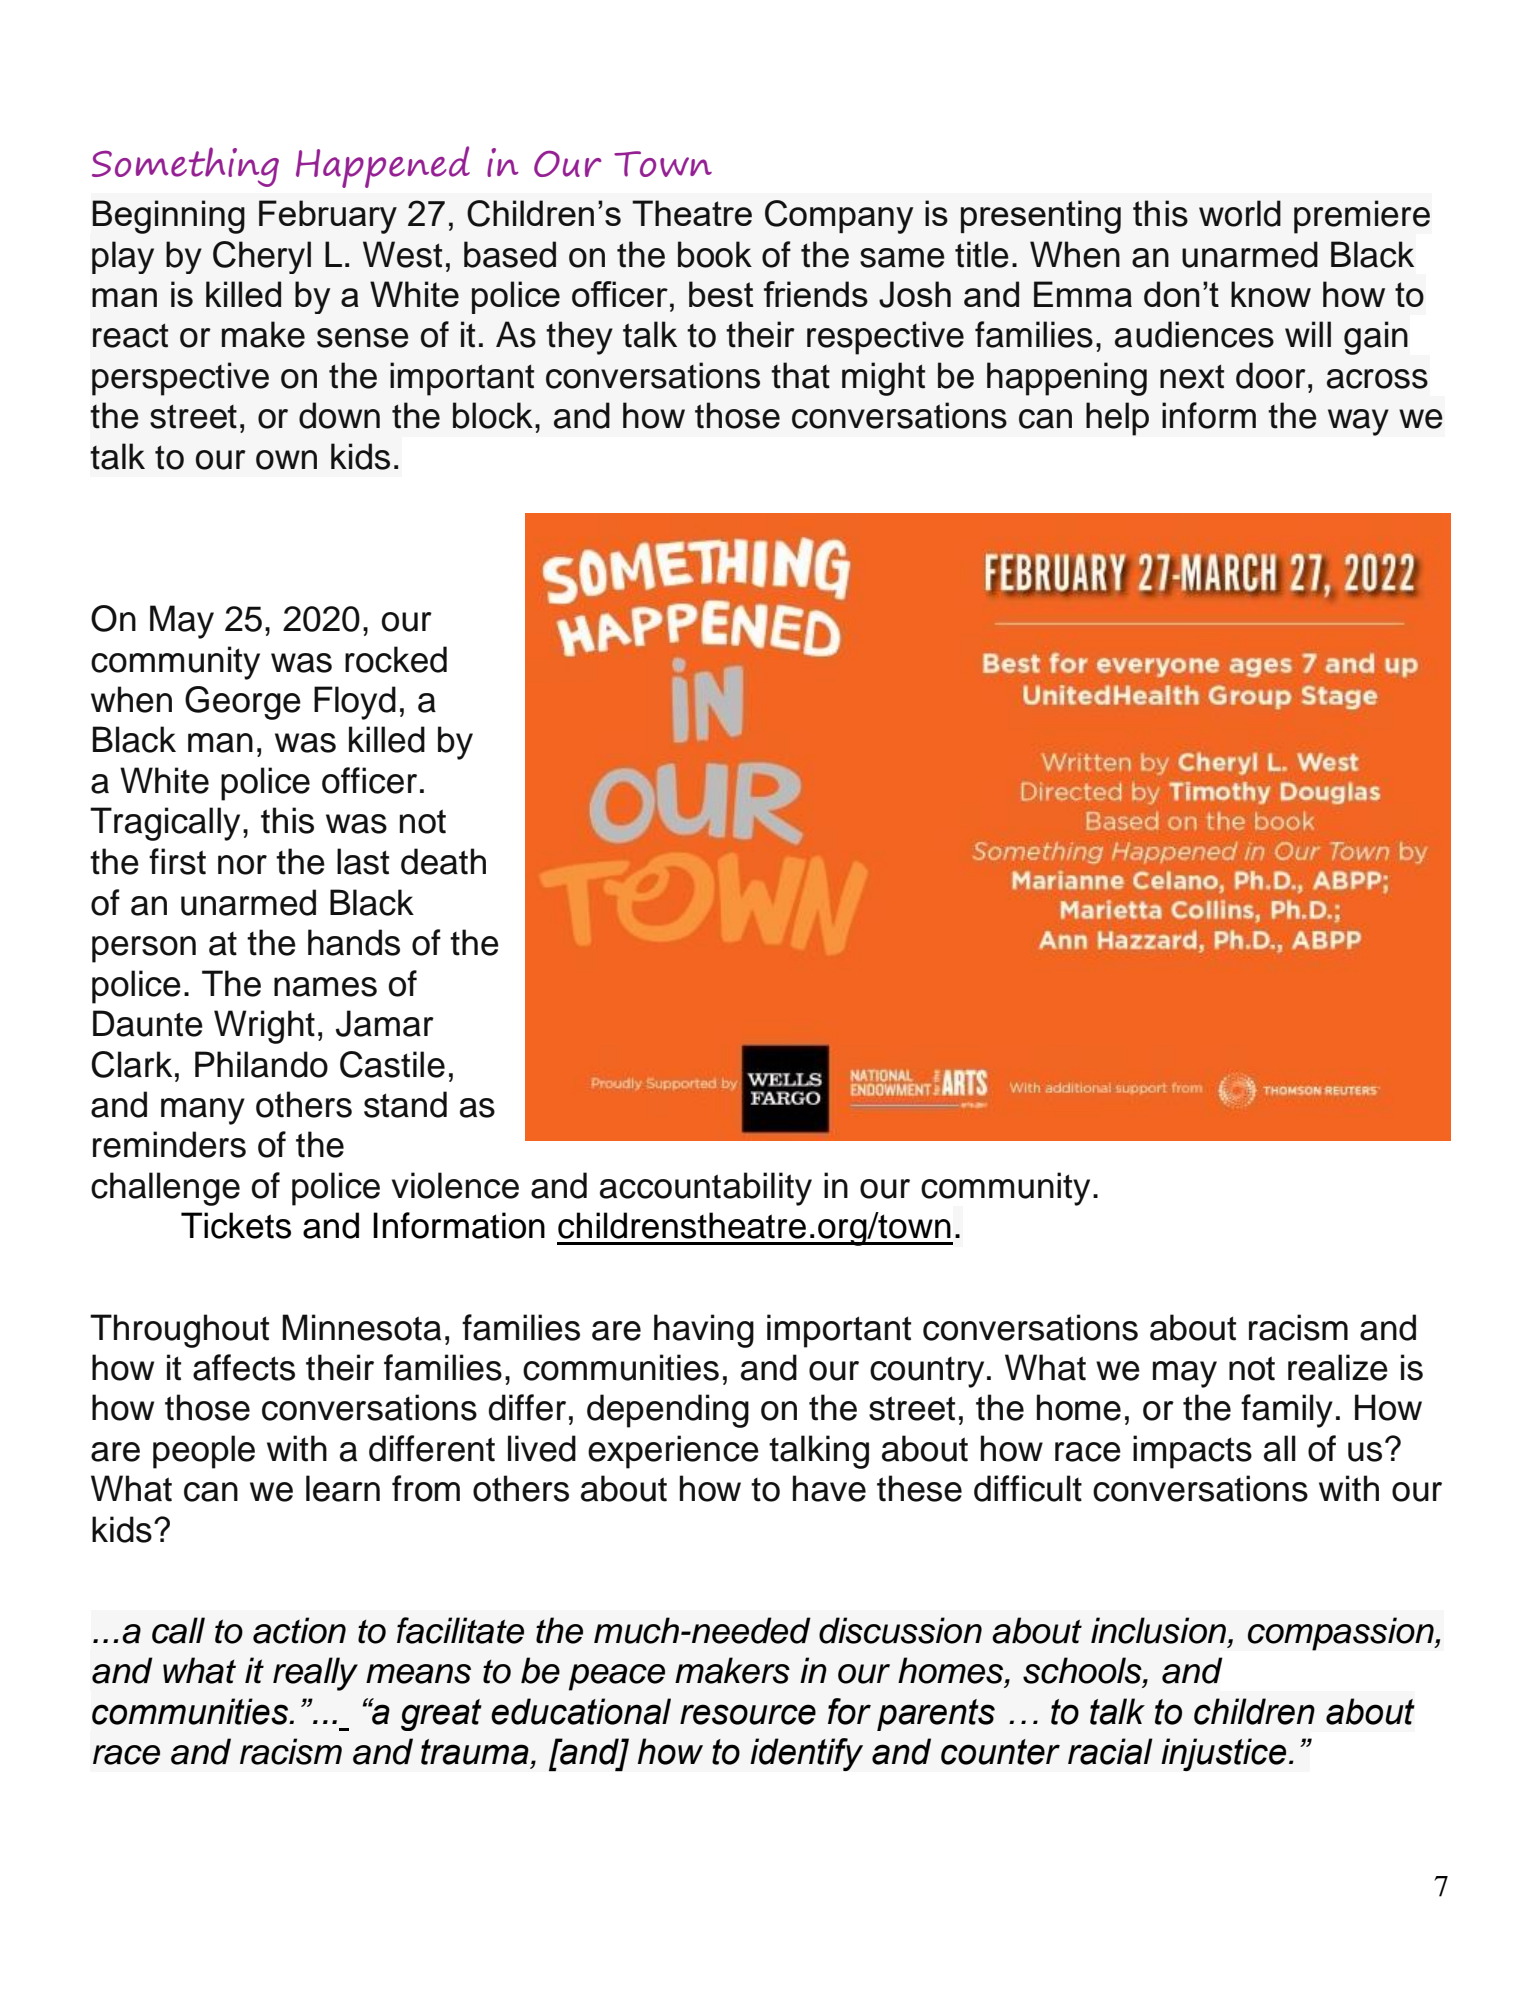  I want to click on book, so click(715, 254).
